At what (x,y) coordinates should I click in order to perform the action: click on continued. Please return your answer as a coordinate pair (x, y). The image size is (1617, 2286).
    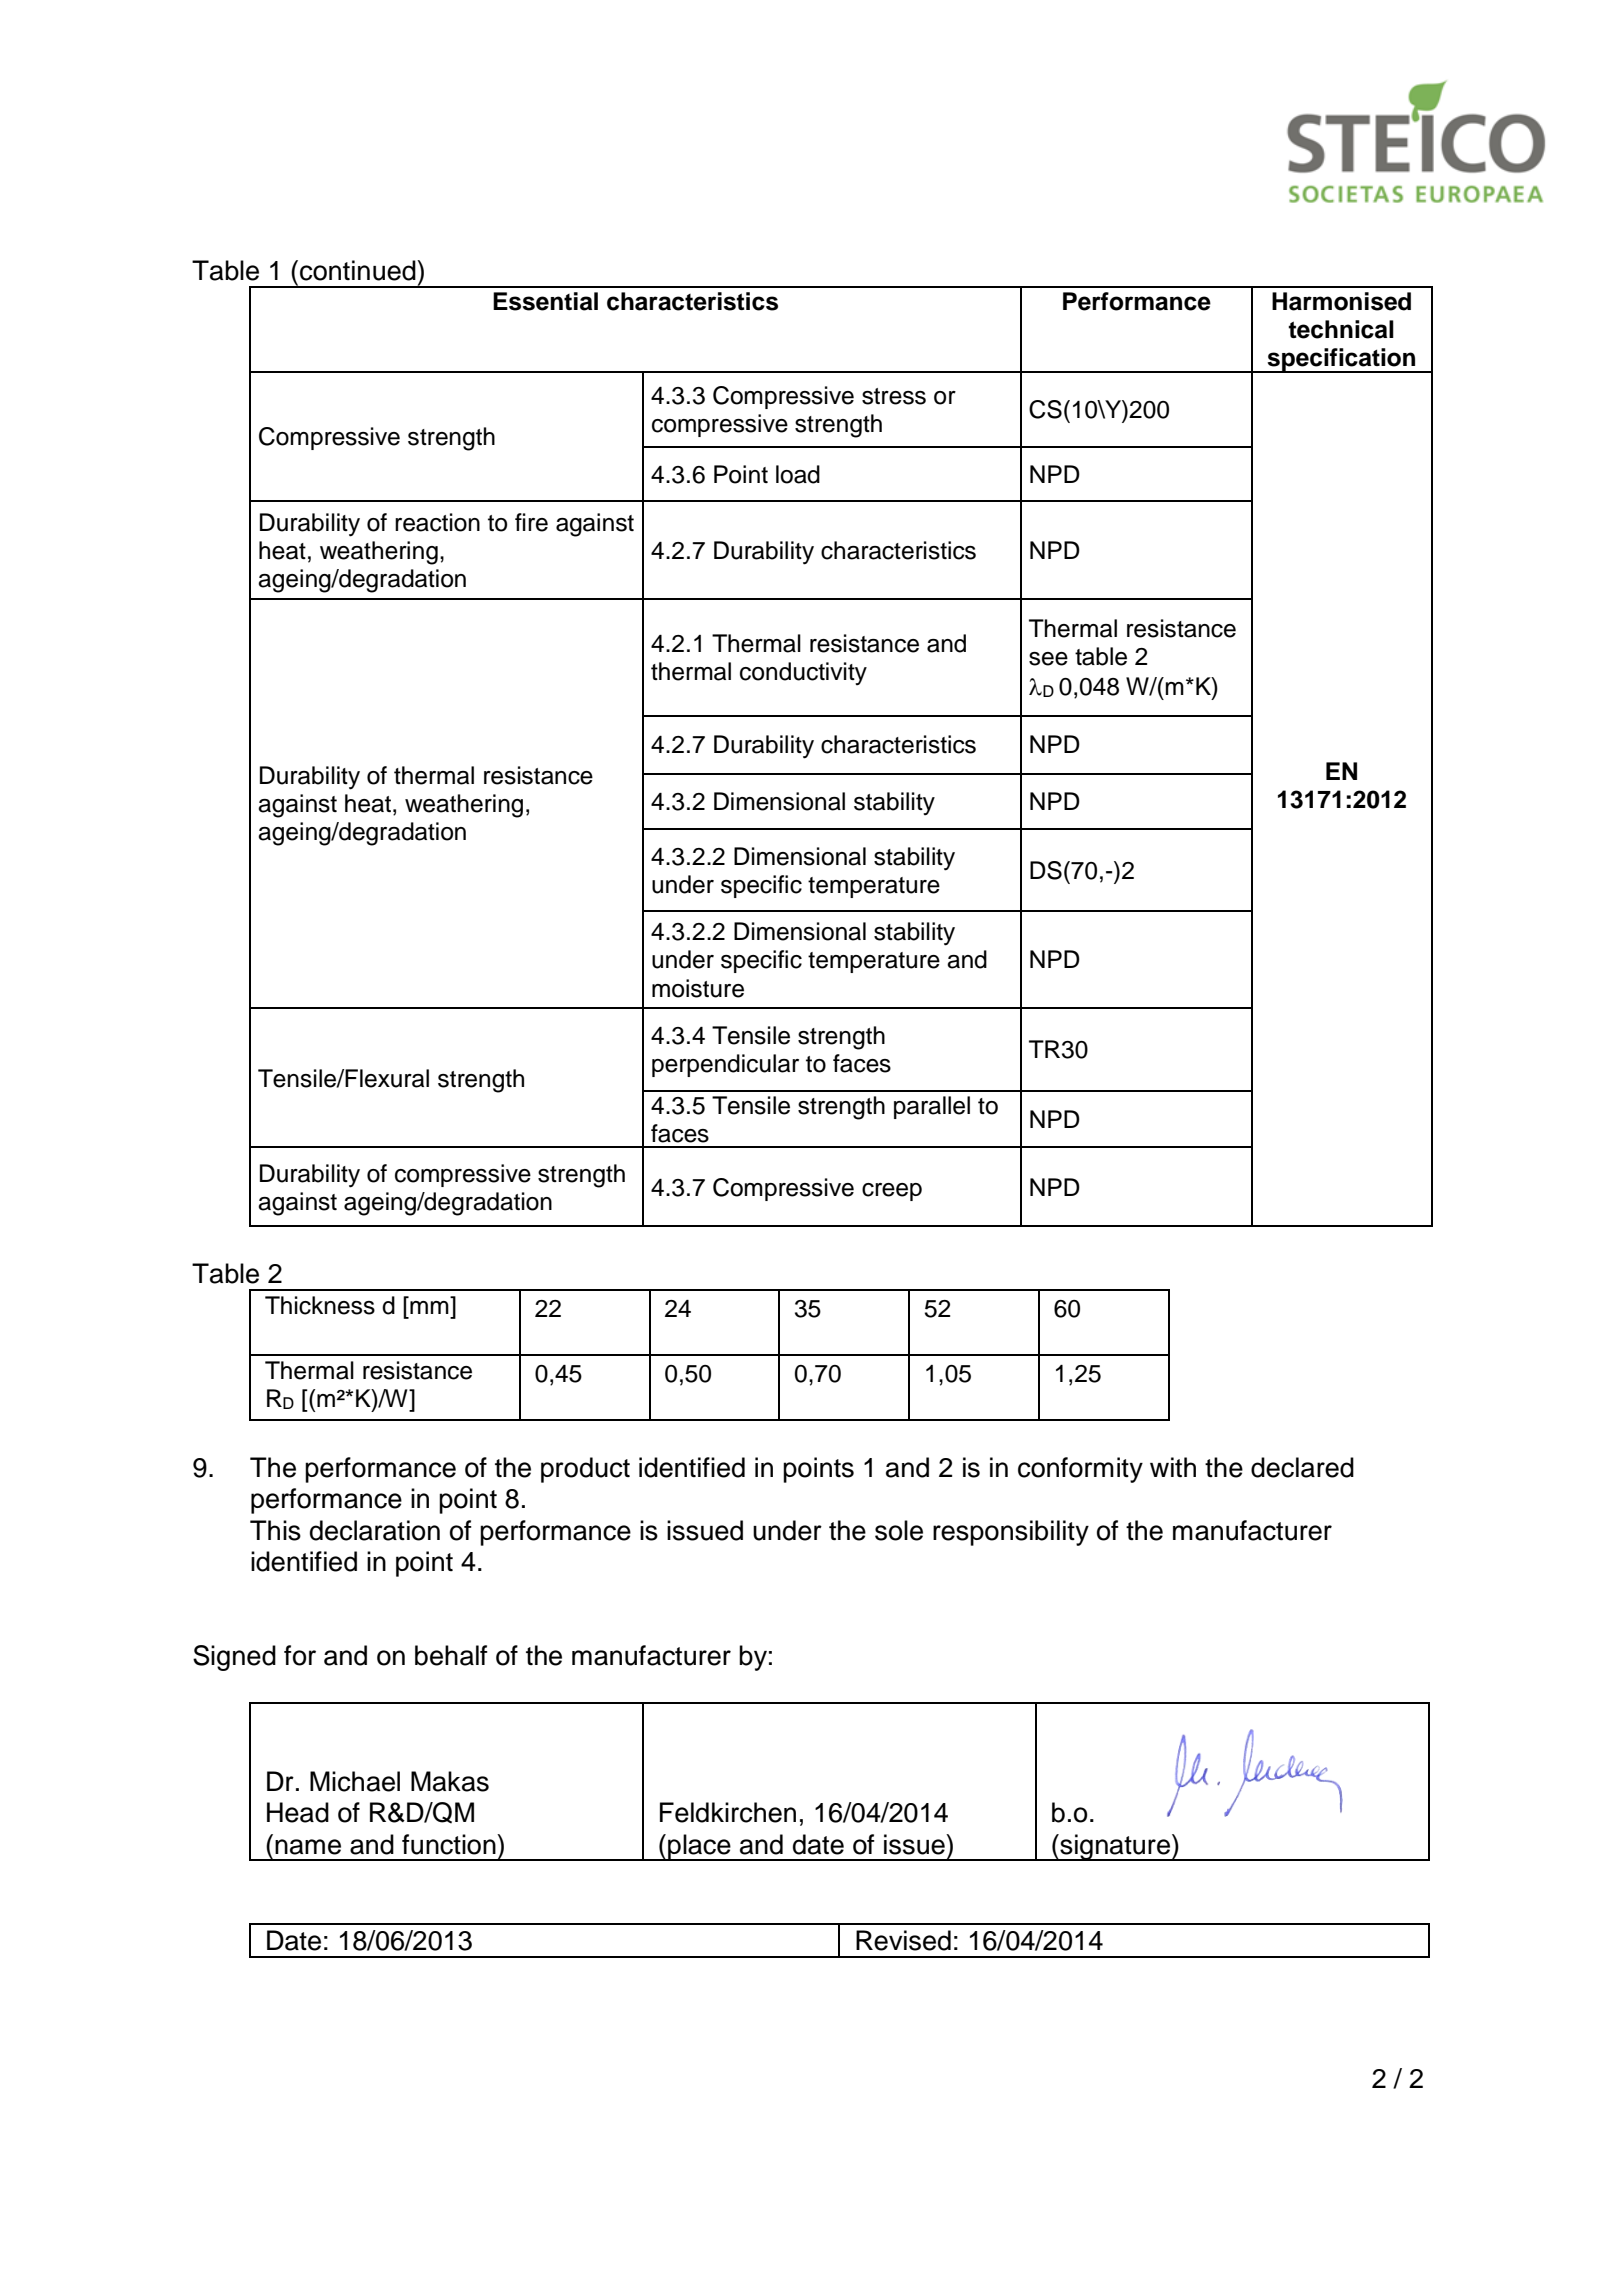
    Looking at the image, I should click on (359, 270).
